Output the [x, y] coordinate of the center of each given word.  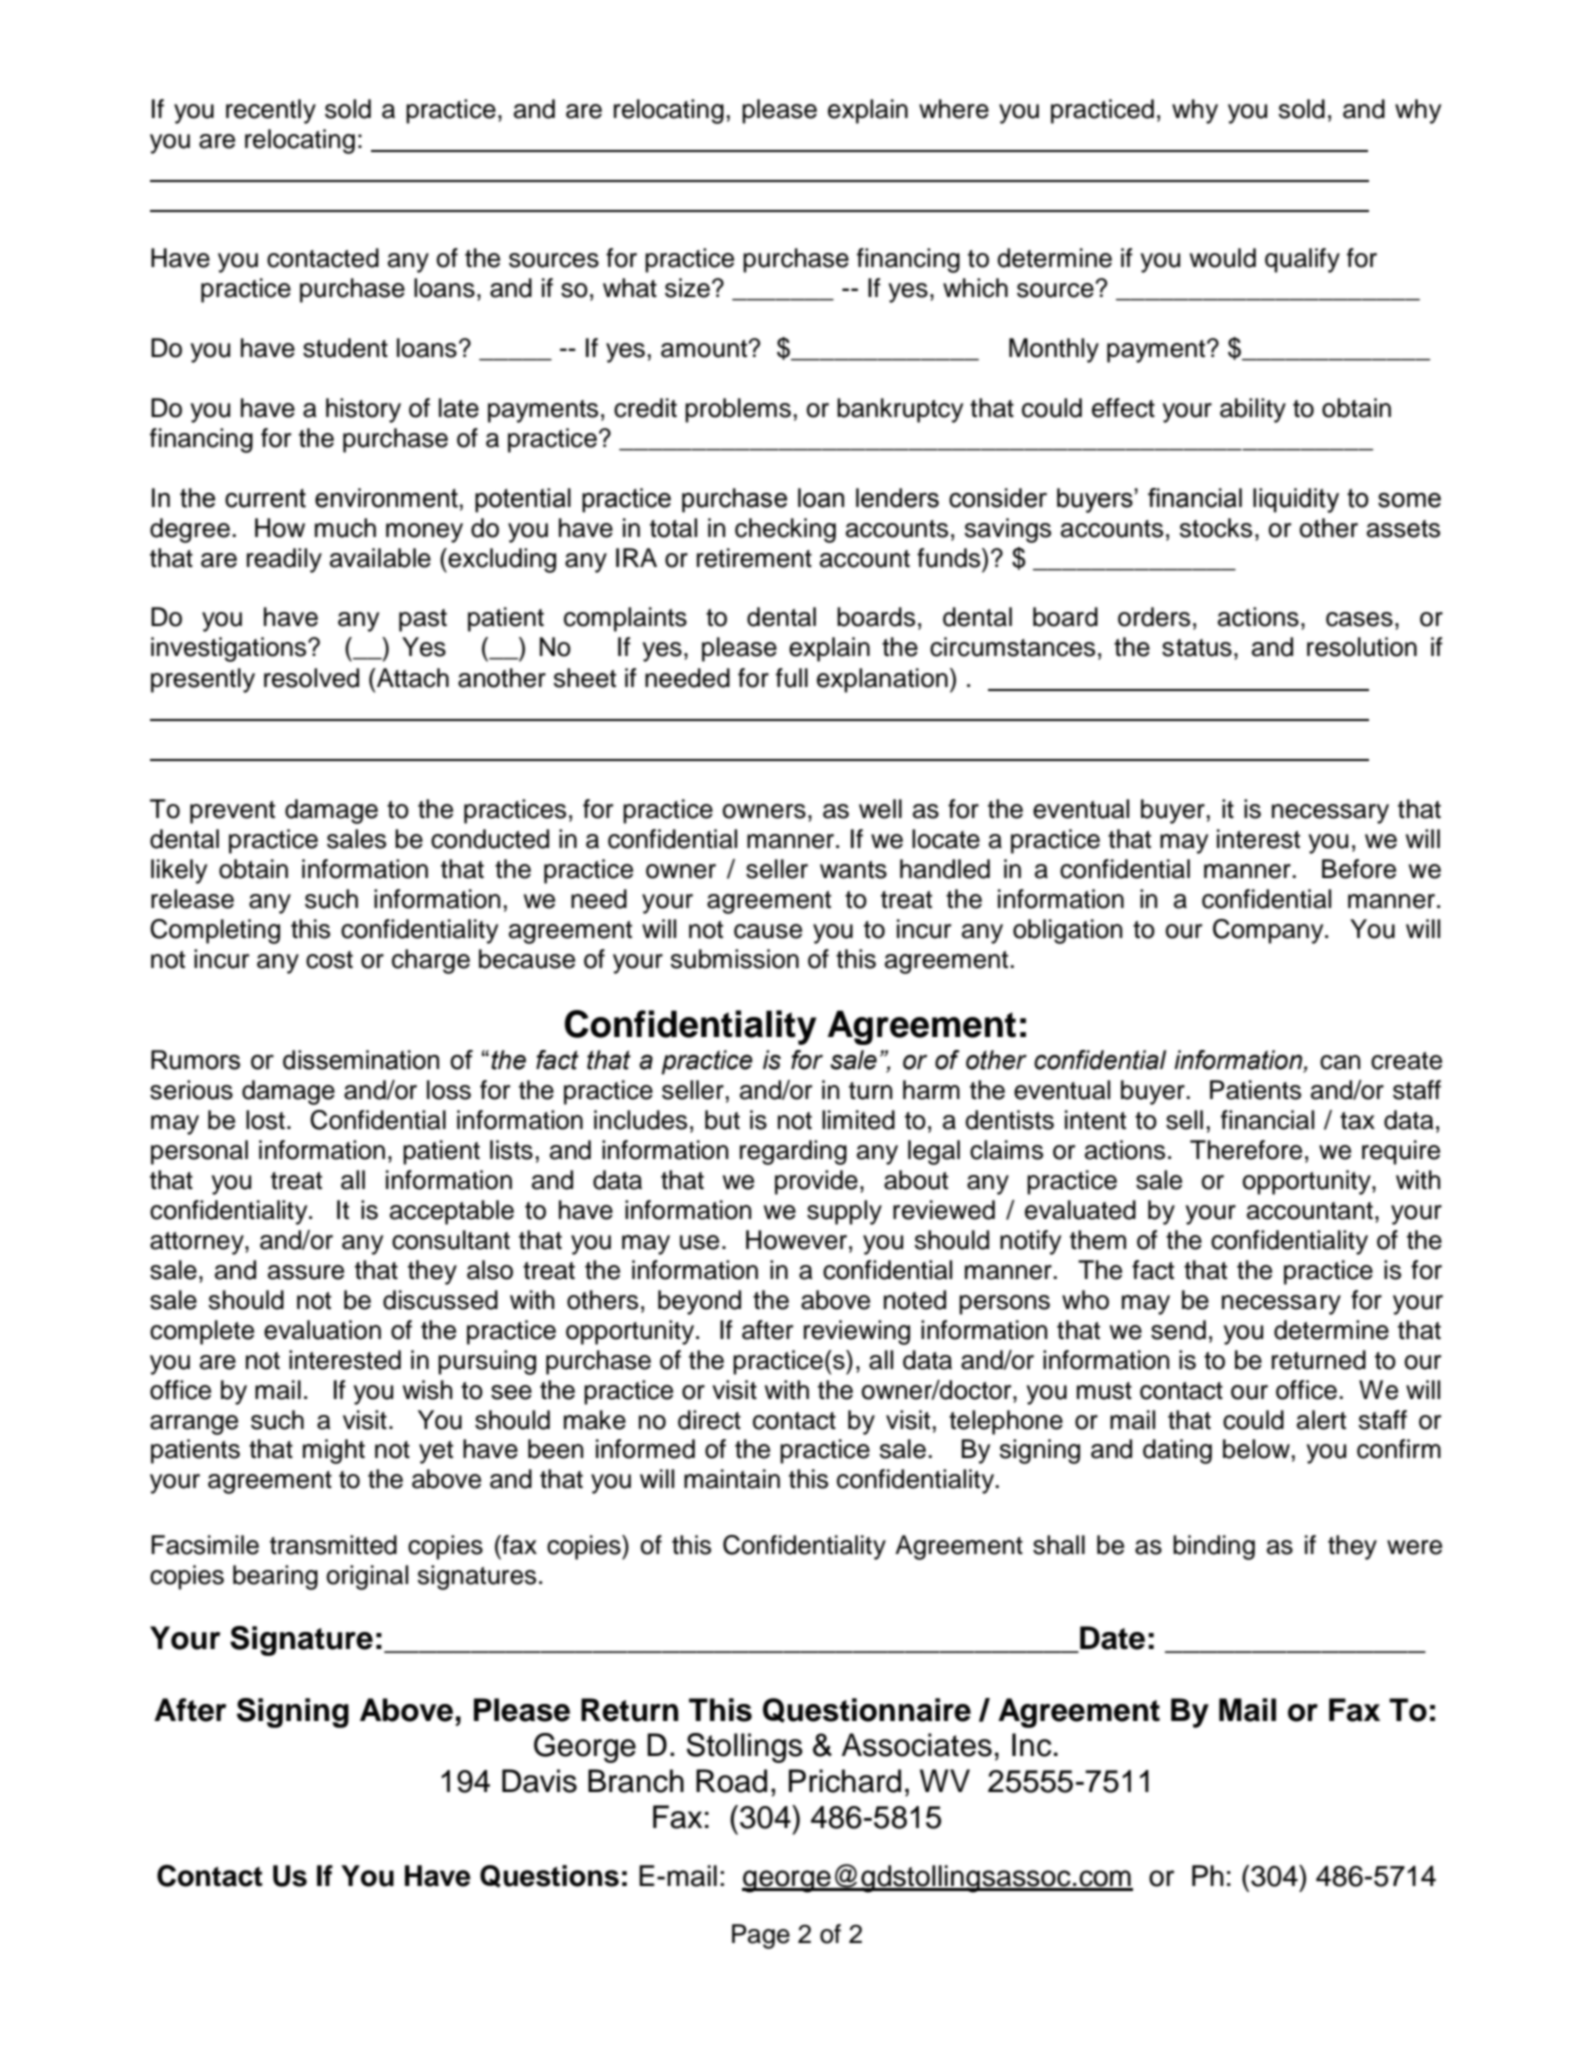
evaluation [322, 1330]
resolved [311, 678]
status [1197, 648]
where [954, 109]
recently [271, 111]
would [1223, 258]
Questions [549, 1876]
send [1178, 1330]
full [792, 678]
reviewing [857, 1332]
